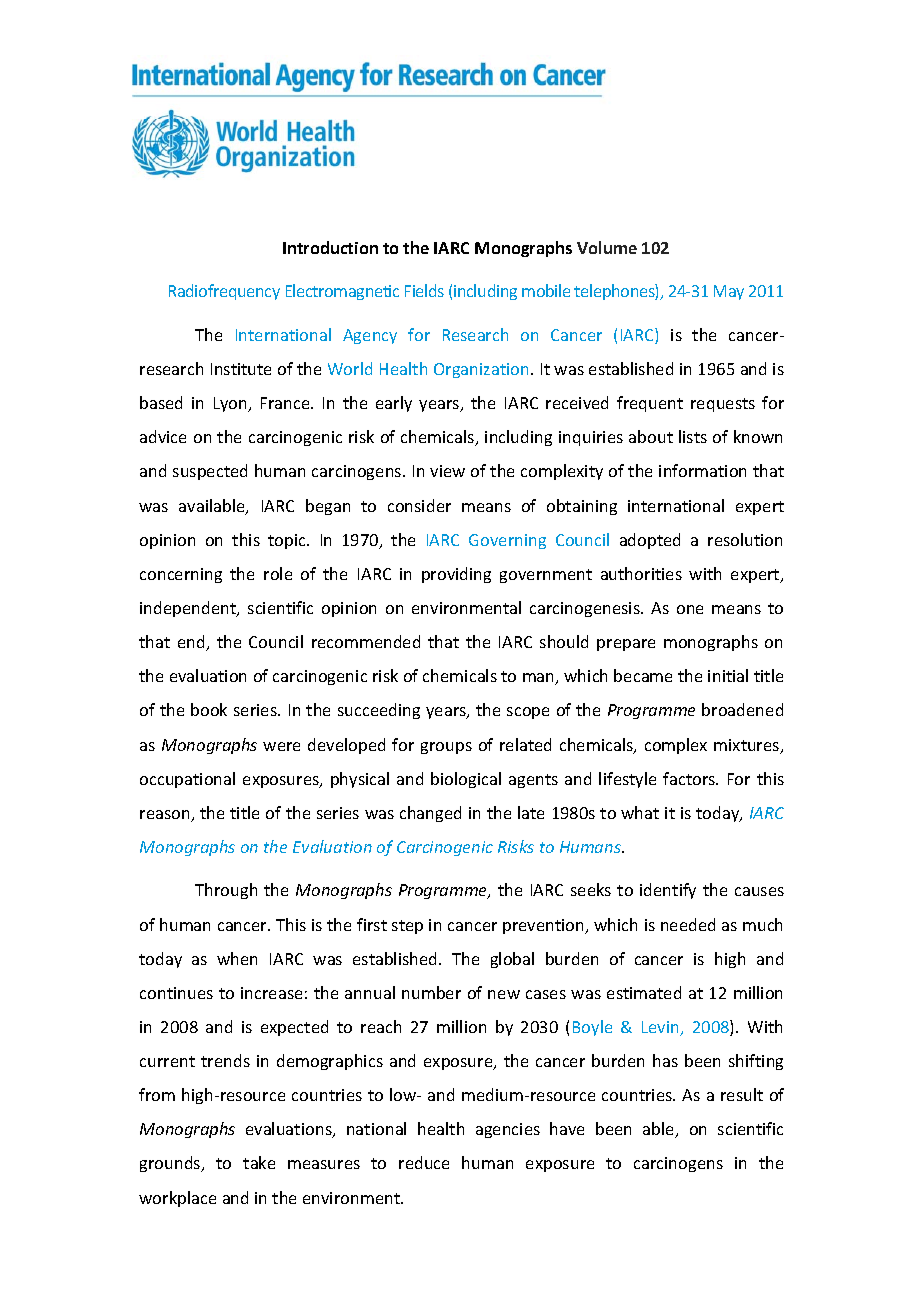  Describe the element at coordinates (224, 292) in the screenshot. I see `Radiofrequency` at that location.
